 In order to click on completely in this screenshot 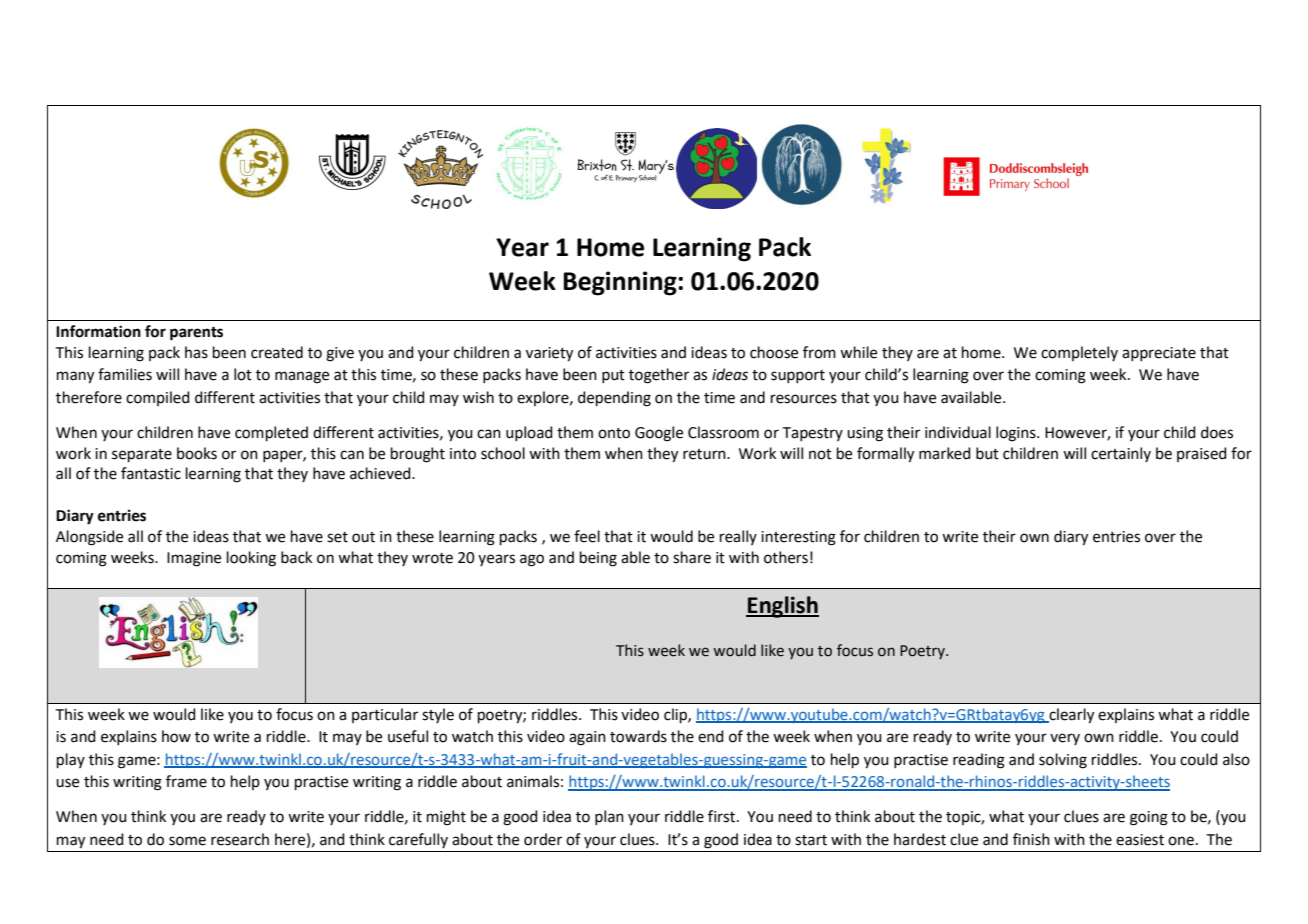, I will do `click(1079, 353)`.
